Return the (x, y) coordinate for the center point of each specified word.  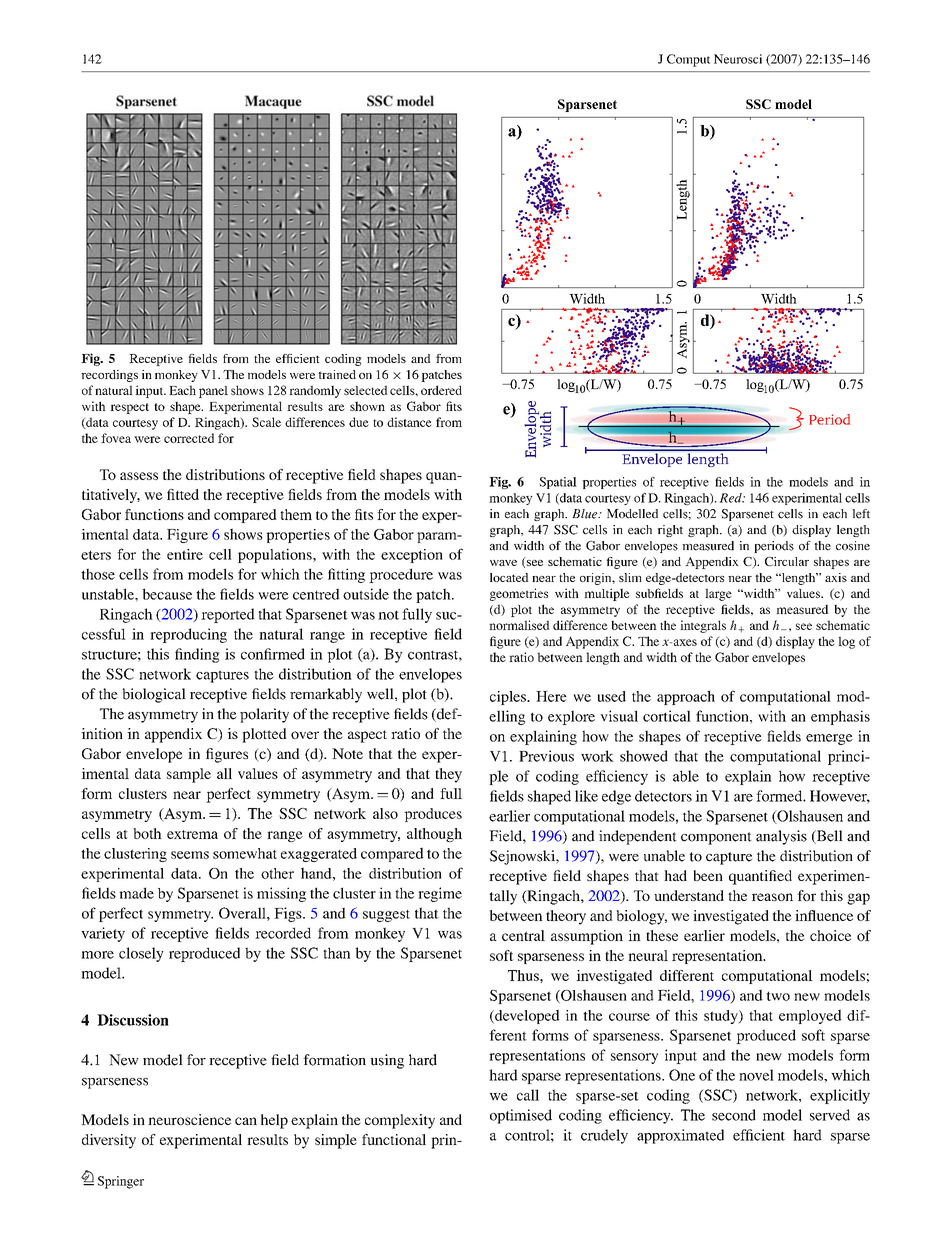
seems (190, 855)
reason (772, 897)
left (861, 514)
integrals (703, 626)
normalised (519, 625)
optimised (521, 1116)
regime (440, 894)
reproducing (188, 635)
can (246, 1121)
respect (129, 408)
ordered (441, 390)
